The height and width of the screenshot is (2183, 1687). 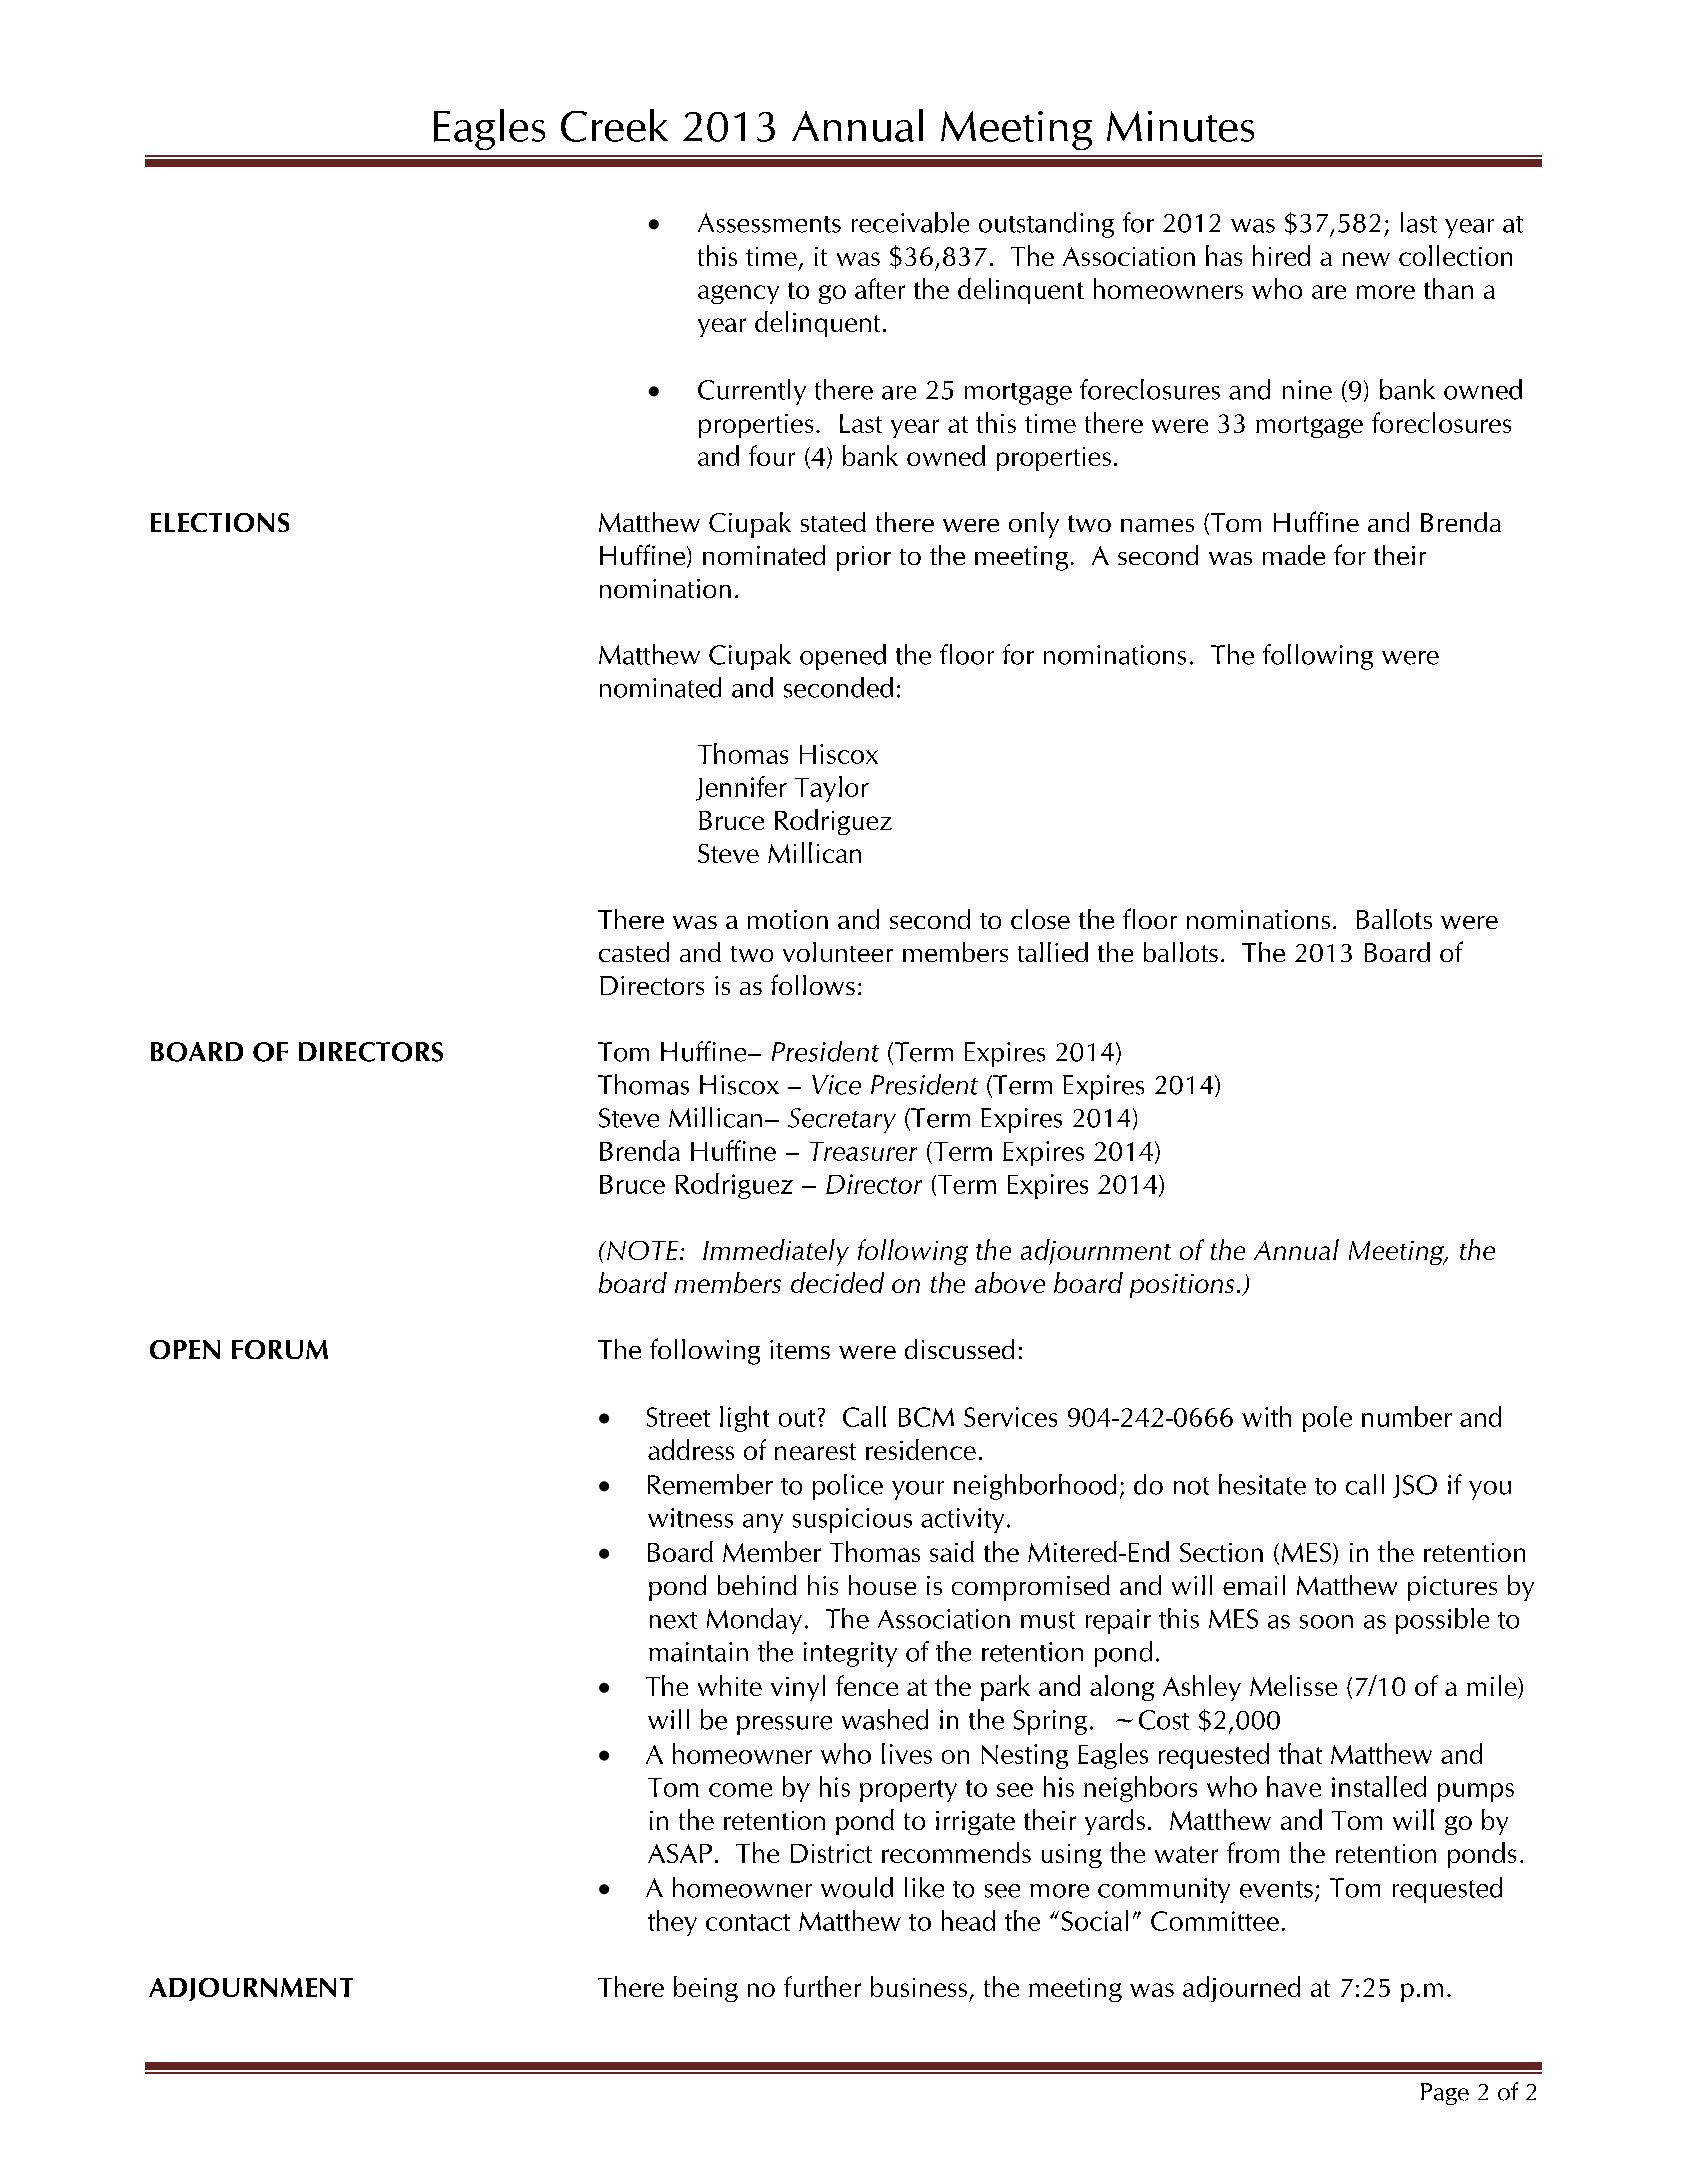 What do you see at coordinates (842, 1120) in the screenshot?
I see `Secretary` at bounding box center [842, 1120].
